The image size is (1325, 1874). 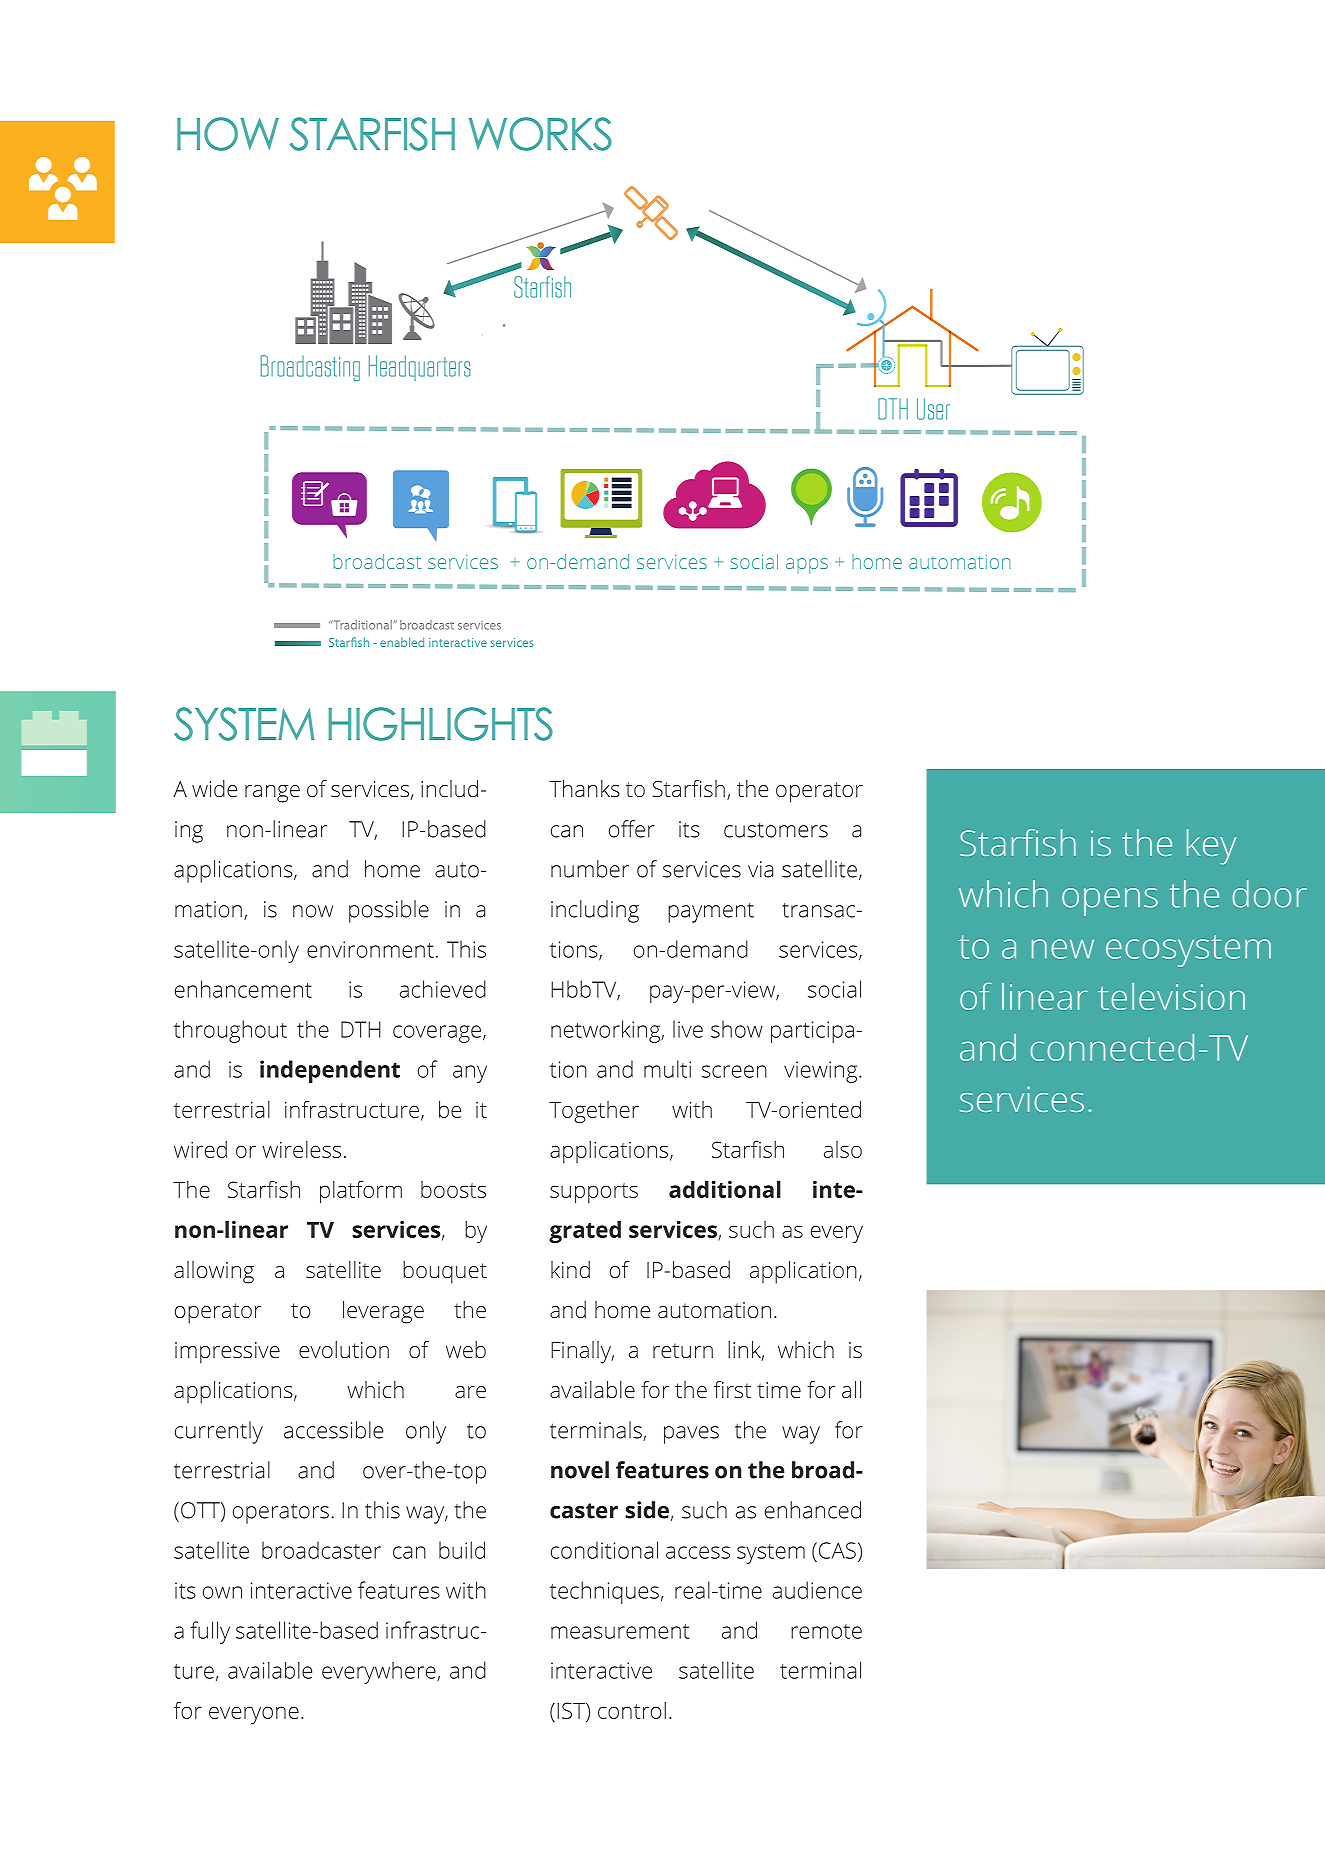 I want to click on enabled, so click(x=402, y=642).
